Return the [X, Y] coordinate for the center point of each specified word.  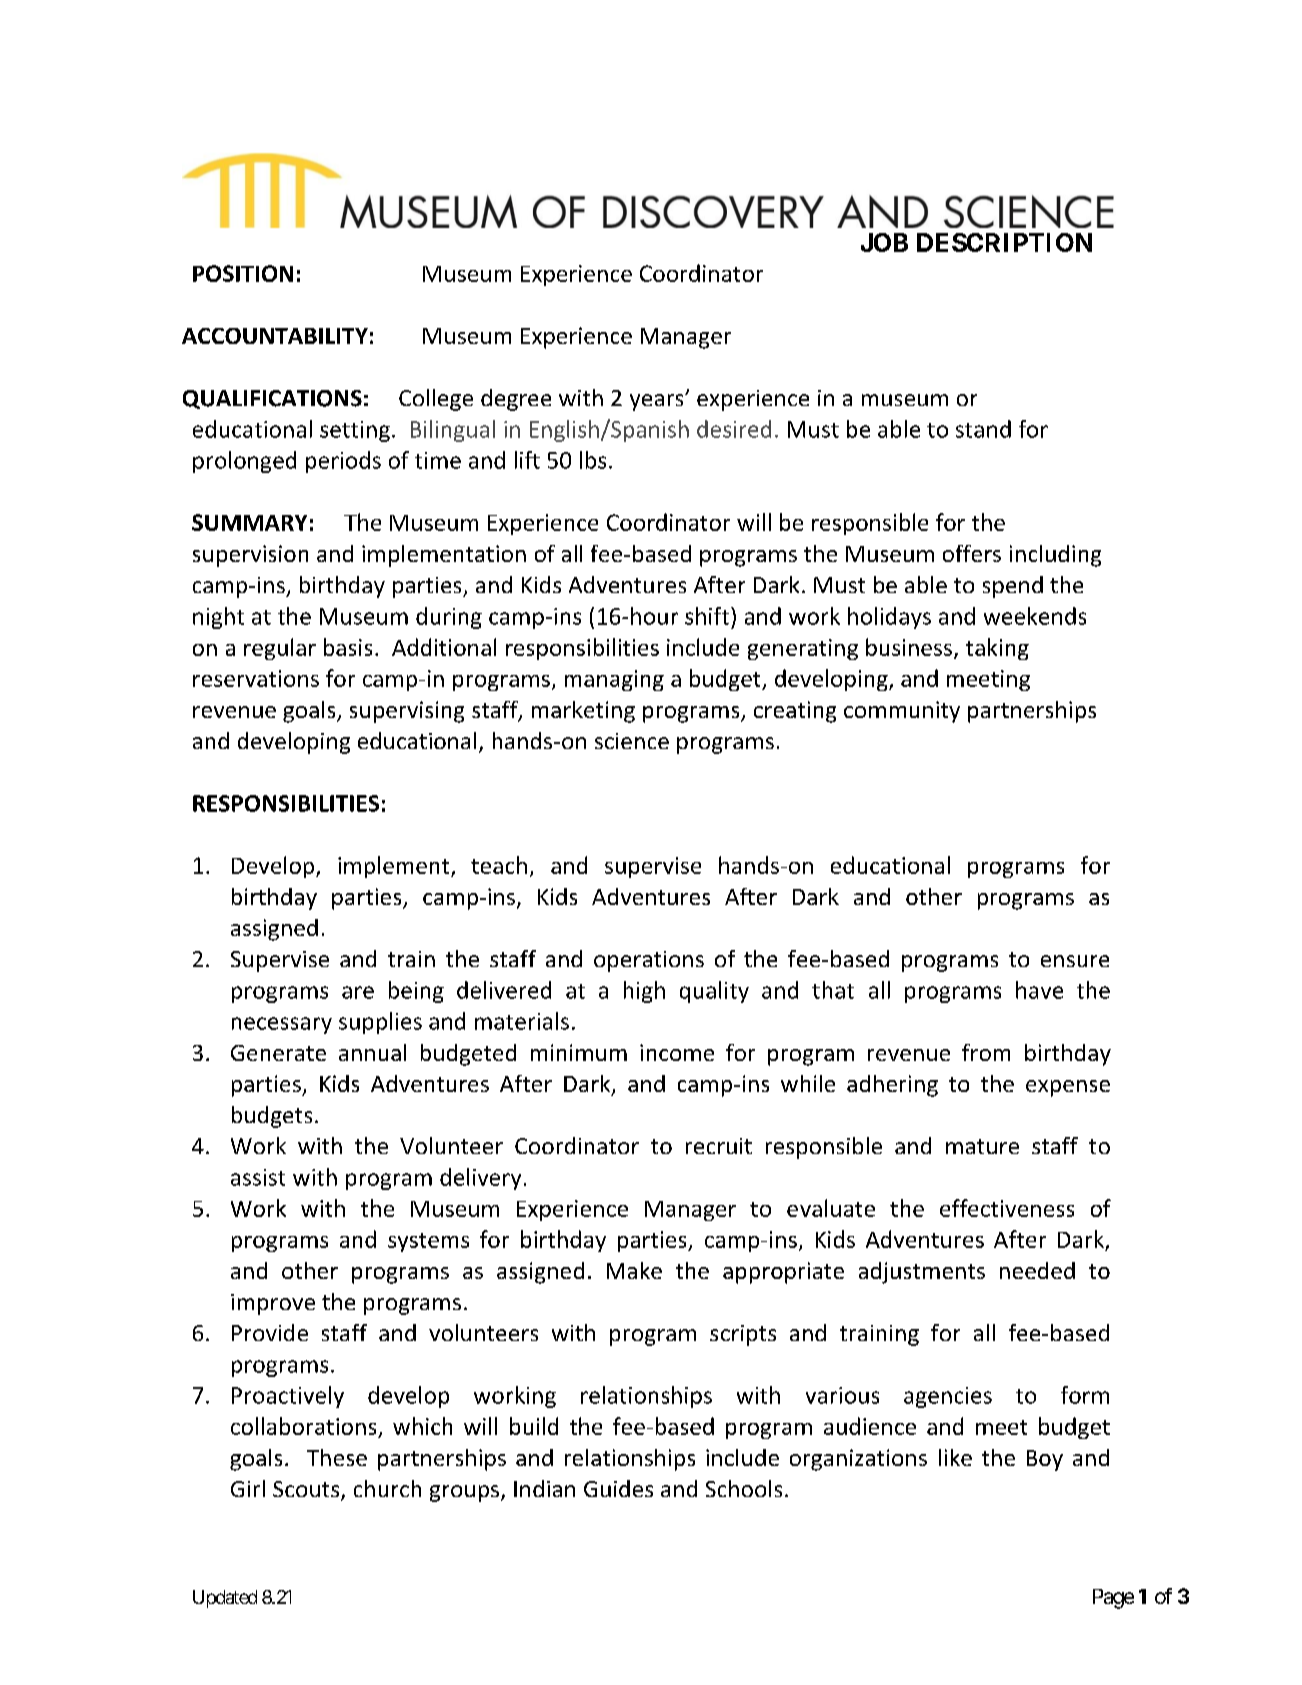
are [358, 992]
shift [707, 616]
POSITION [243, 273]
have [1039, 990]
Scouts [307, 1490]
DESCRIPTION [1004, 242]
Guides [618, 1488]
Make [634, 1270]
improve [273, 1304]
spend [1013, 587]
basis [348, 647]
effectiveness [1007, 1208]
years [658, 402]
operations [649, 961]
